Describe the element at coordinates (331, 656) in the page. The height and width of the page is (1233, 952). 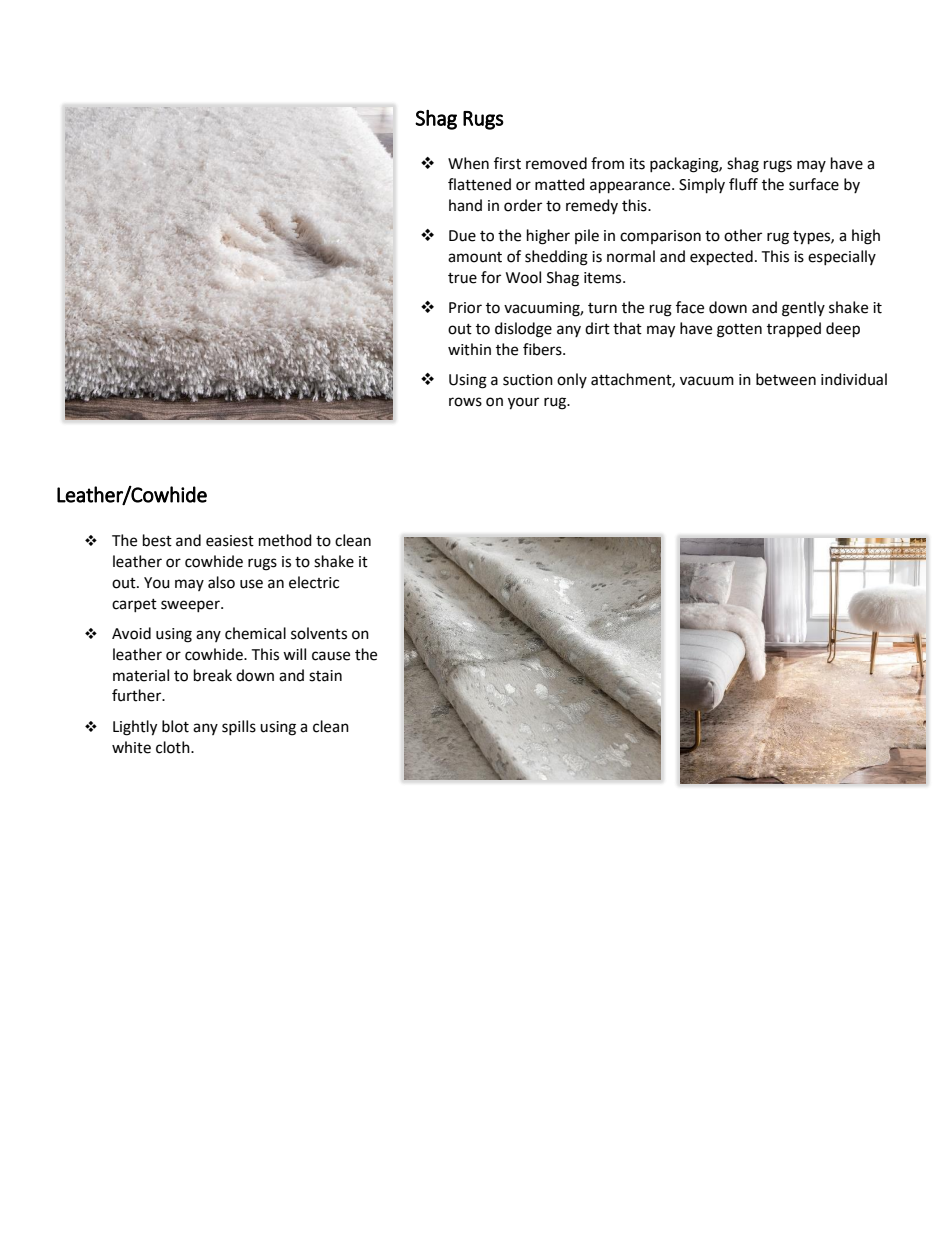
I see `cause` at that location.
